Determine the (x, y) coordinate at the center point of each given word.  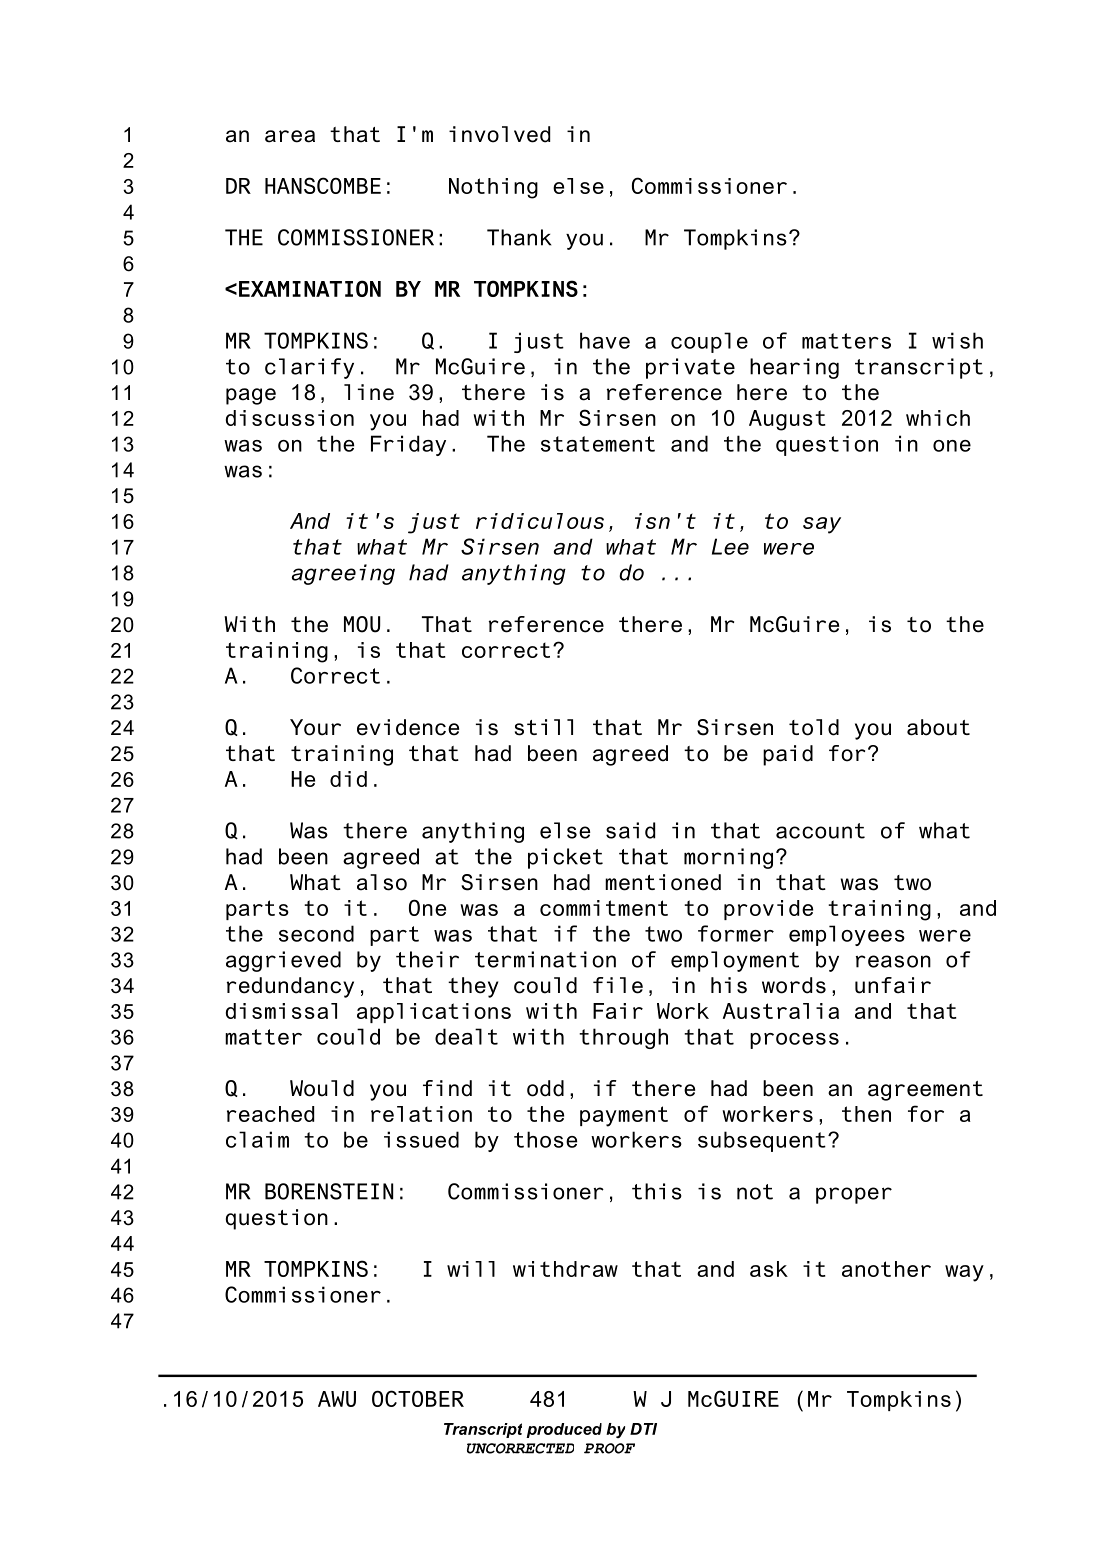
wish (957, 340)
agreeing (343, 574)
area (290, 136)
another (886, 1269)
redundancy (290, 987)
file (618, 985)
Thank (519, 237)
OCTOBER (418, 1398)
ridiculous (540, 521)
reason (893, 961)
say (822, 525)
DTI (643, 1429)
